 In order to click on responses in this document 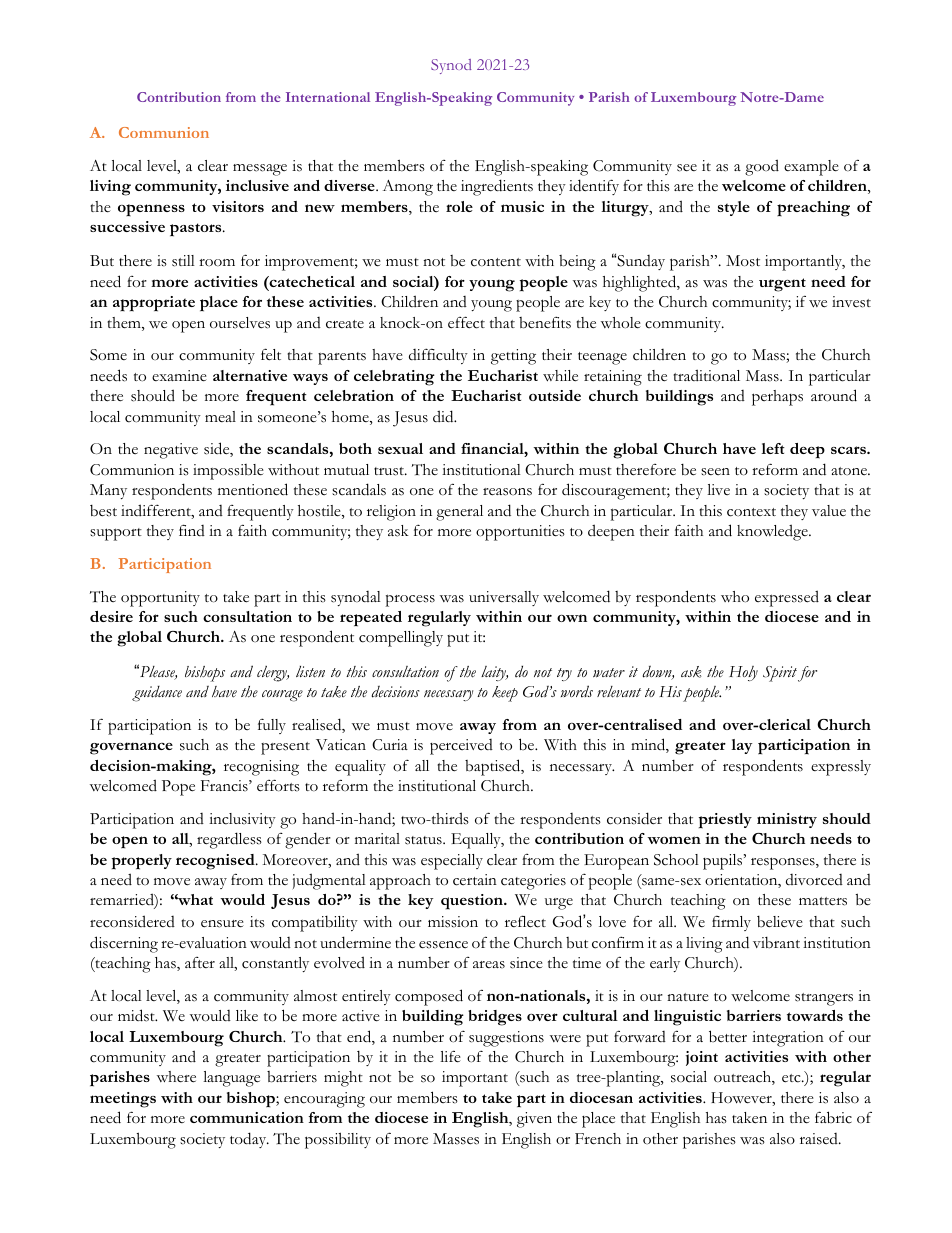, I will do `click(784, 863)`.
